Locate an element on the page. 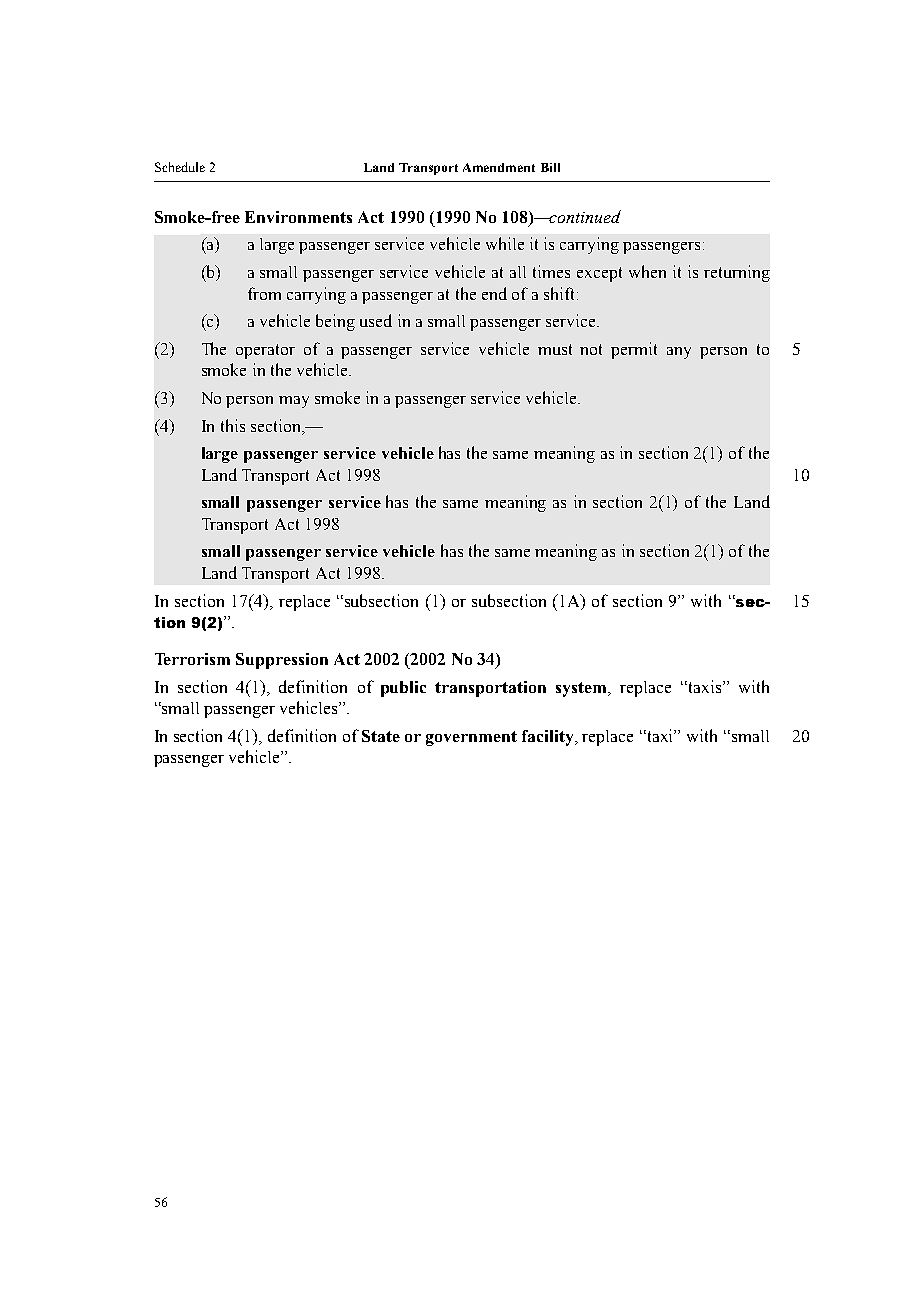 The width and height of the image is (924, 1308). must is located at coordinates (555, 349).
